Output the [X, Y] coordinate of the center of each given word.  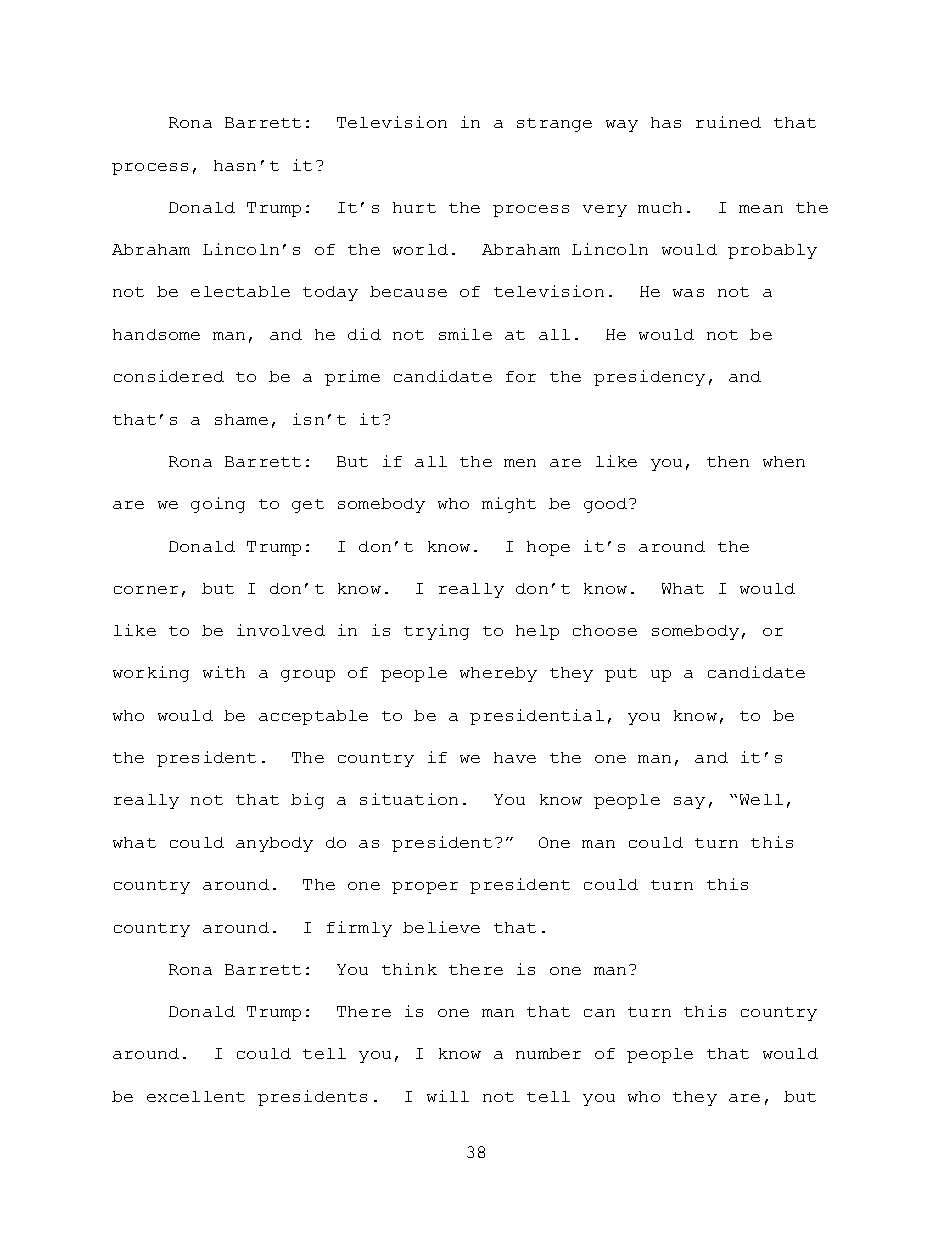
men [520, 463]
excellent [196, 1096]
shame [241, 419]
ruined [728, 122]
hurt [414, 207]
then [728, 461]
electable [240, 291]
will [448, 1096]
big [307, 801]
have [515, 757]
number [548, 1053]
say [689, 803]
